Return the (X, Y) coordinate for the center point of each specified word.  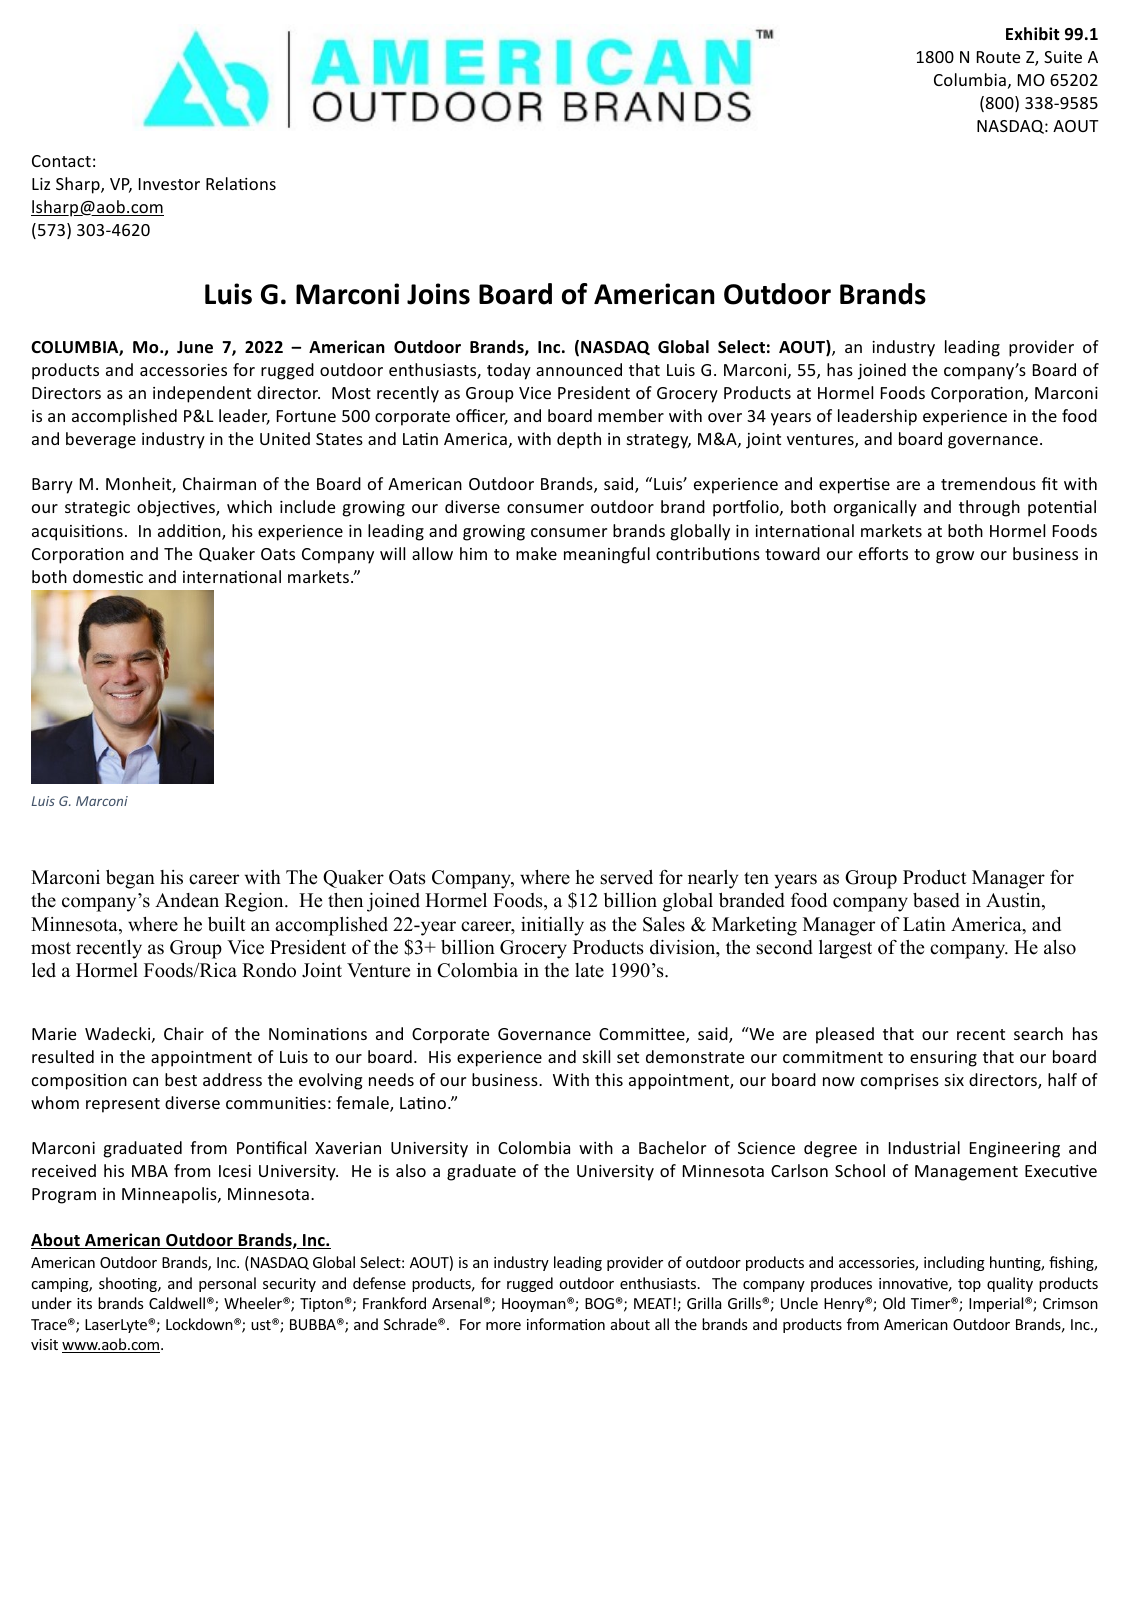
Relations (241, 183)
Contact (61, 161)
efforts (883, 553)
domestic (108, 576)
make (536, 553)
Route (998, 57)
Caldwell (177, 1303)
